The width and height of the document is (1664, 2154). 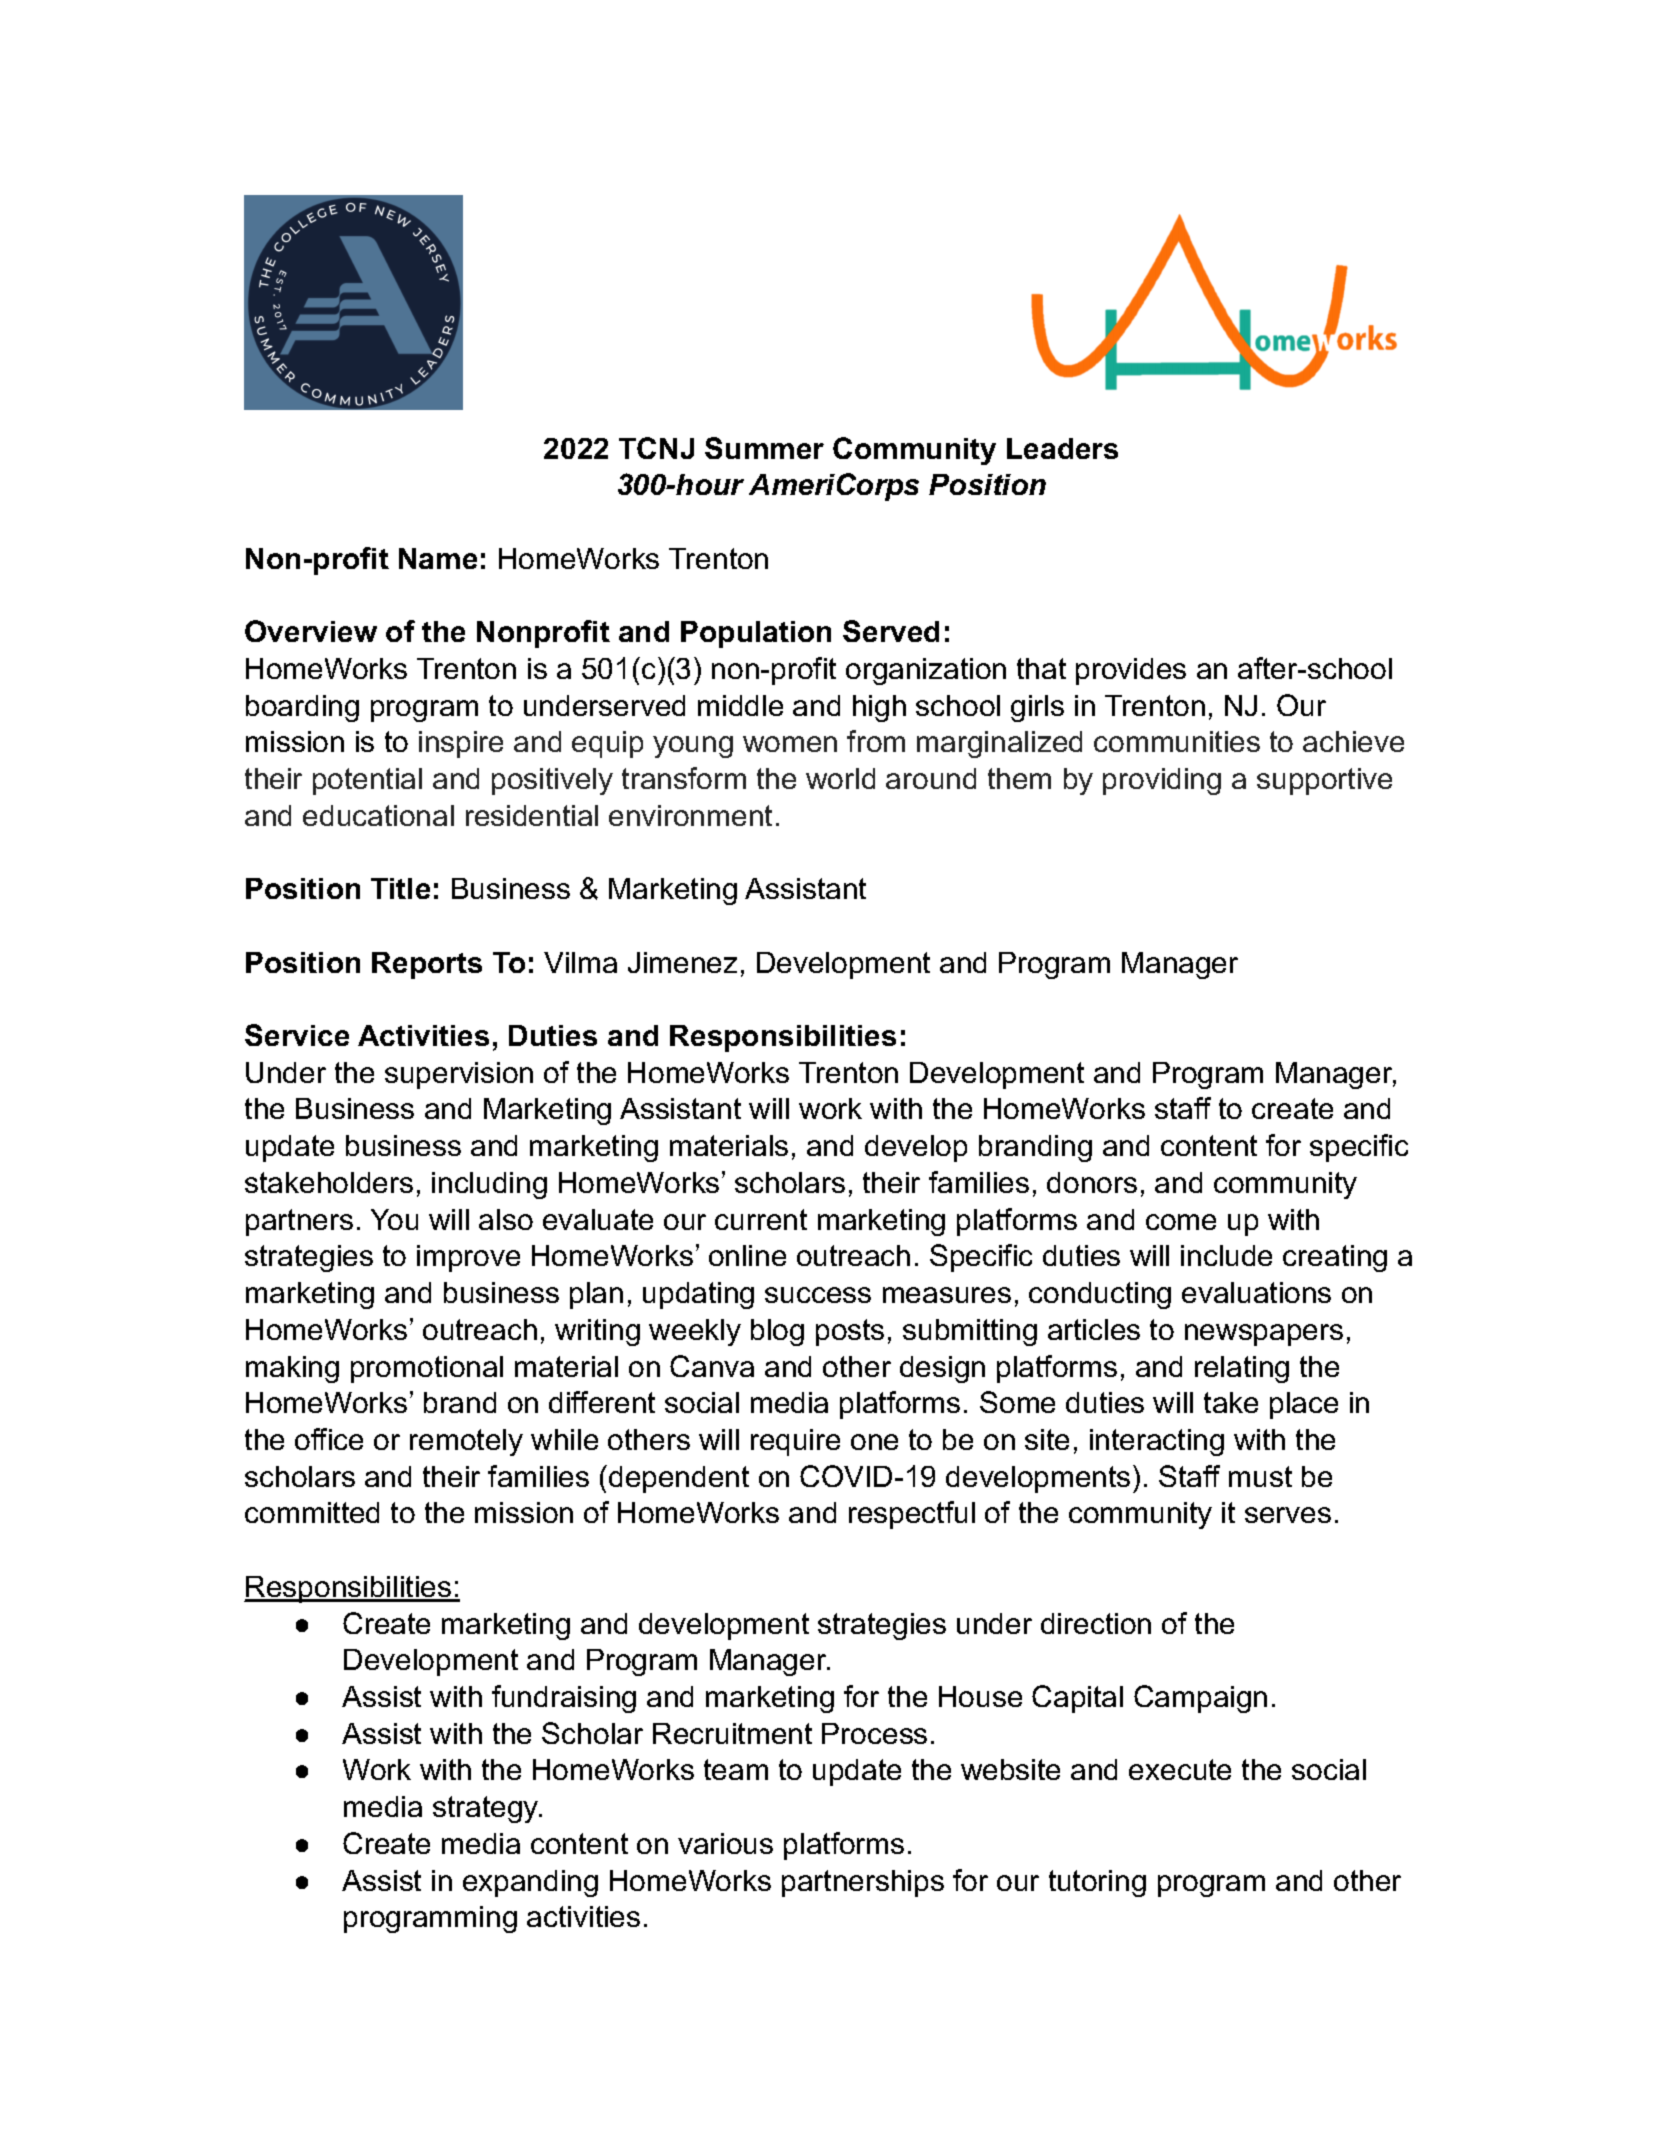 I want to click on providing, so click(x=1162, y=781).
